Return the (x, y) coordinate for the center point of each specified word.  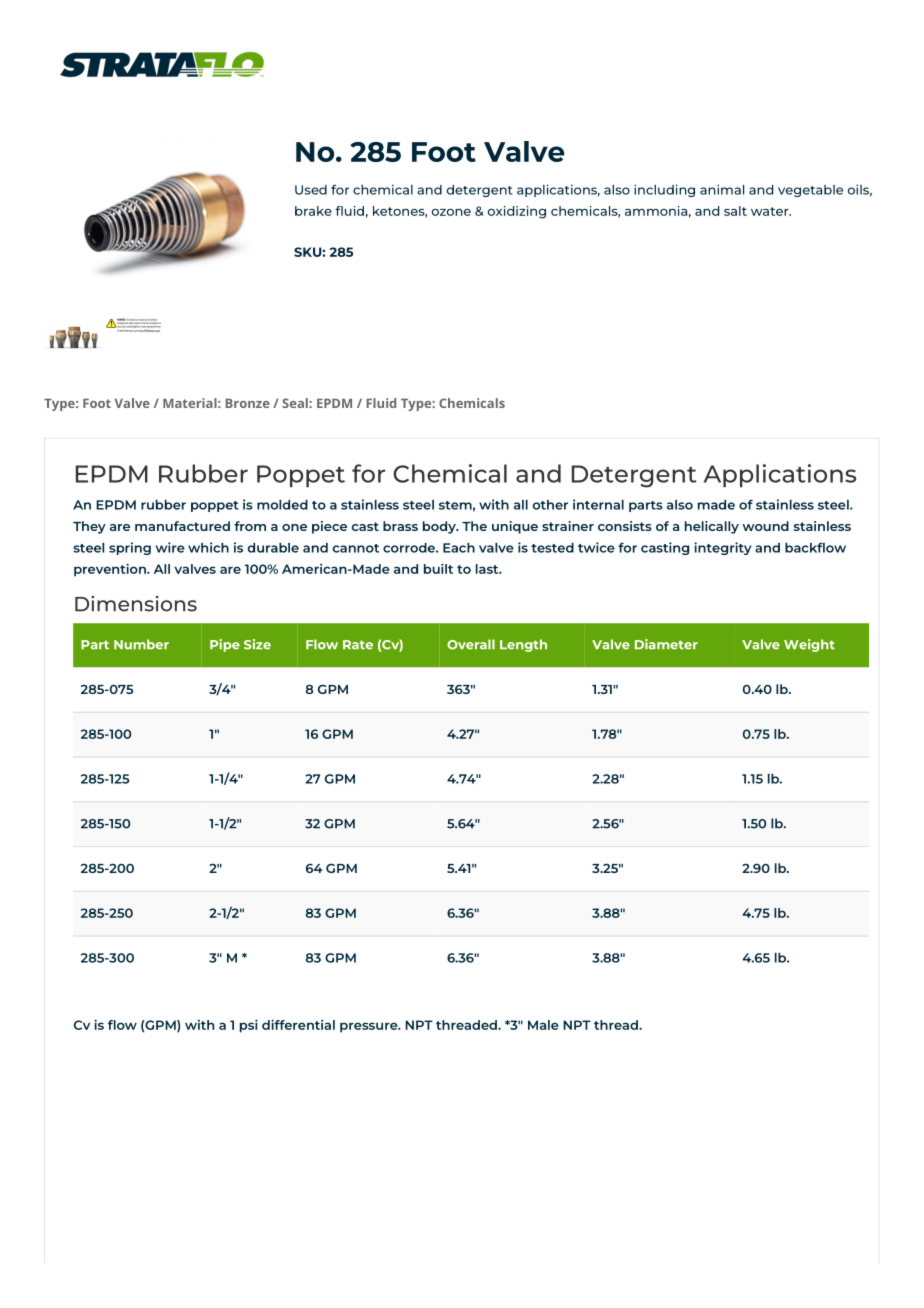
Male (543, 1025)
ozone (451, 212)
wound (765, 526)
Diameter (666, 644)
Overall (471, 644)
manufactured (182, 526)
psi (249, 1026)
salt (735, 211)
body (440, 527)
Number (141, 644)
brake (313, 211)
